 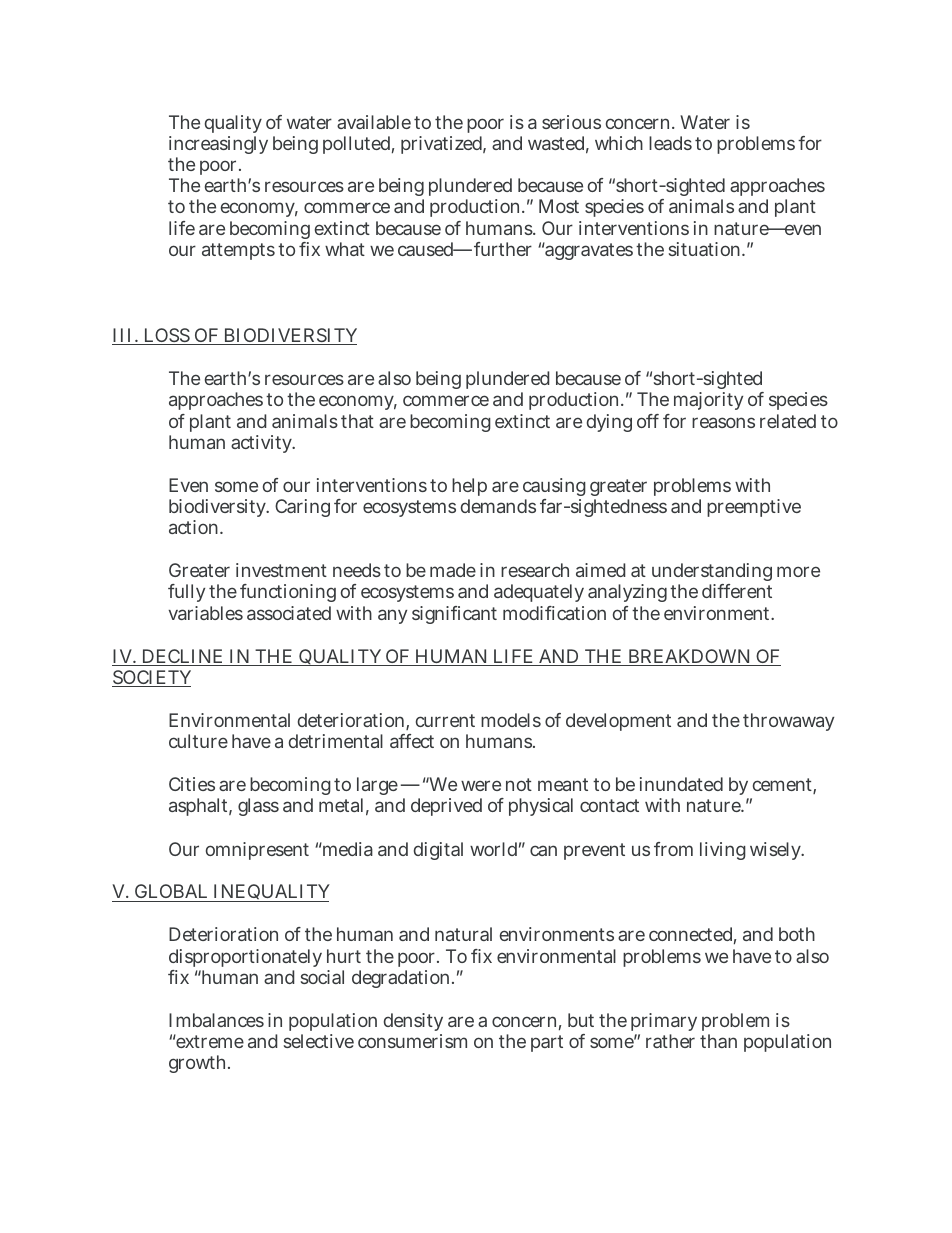 What do you see at coordinates (454, 615) in the document?
I see `significant` at bounding box center [454, 615].
